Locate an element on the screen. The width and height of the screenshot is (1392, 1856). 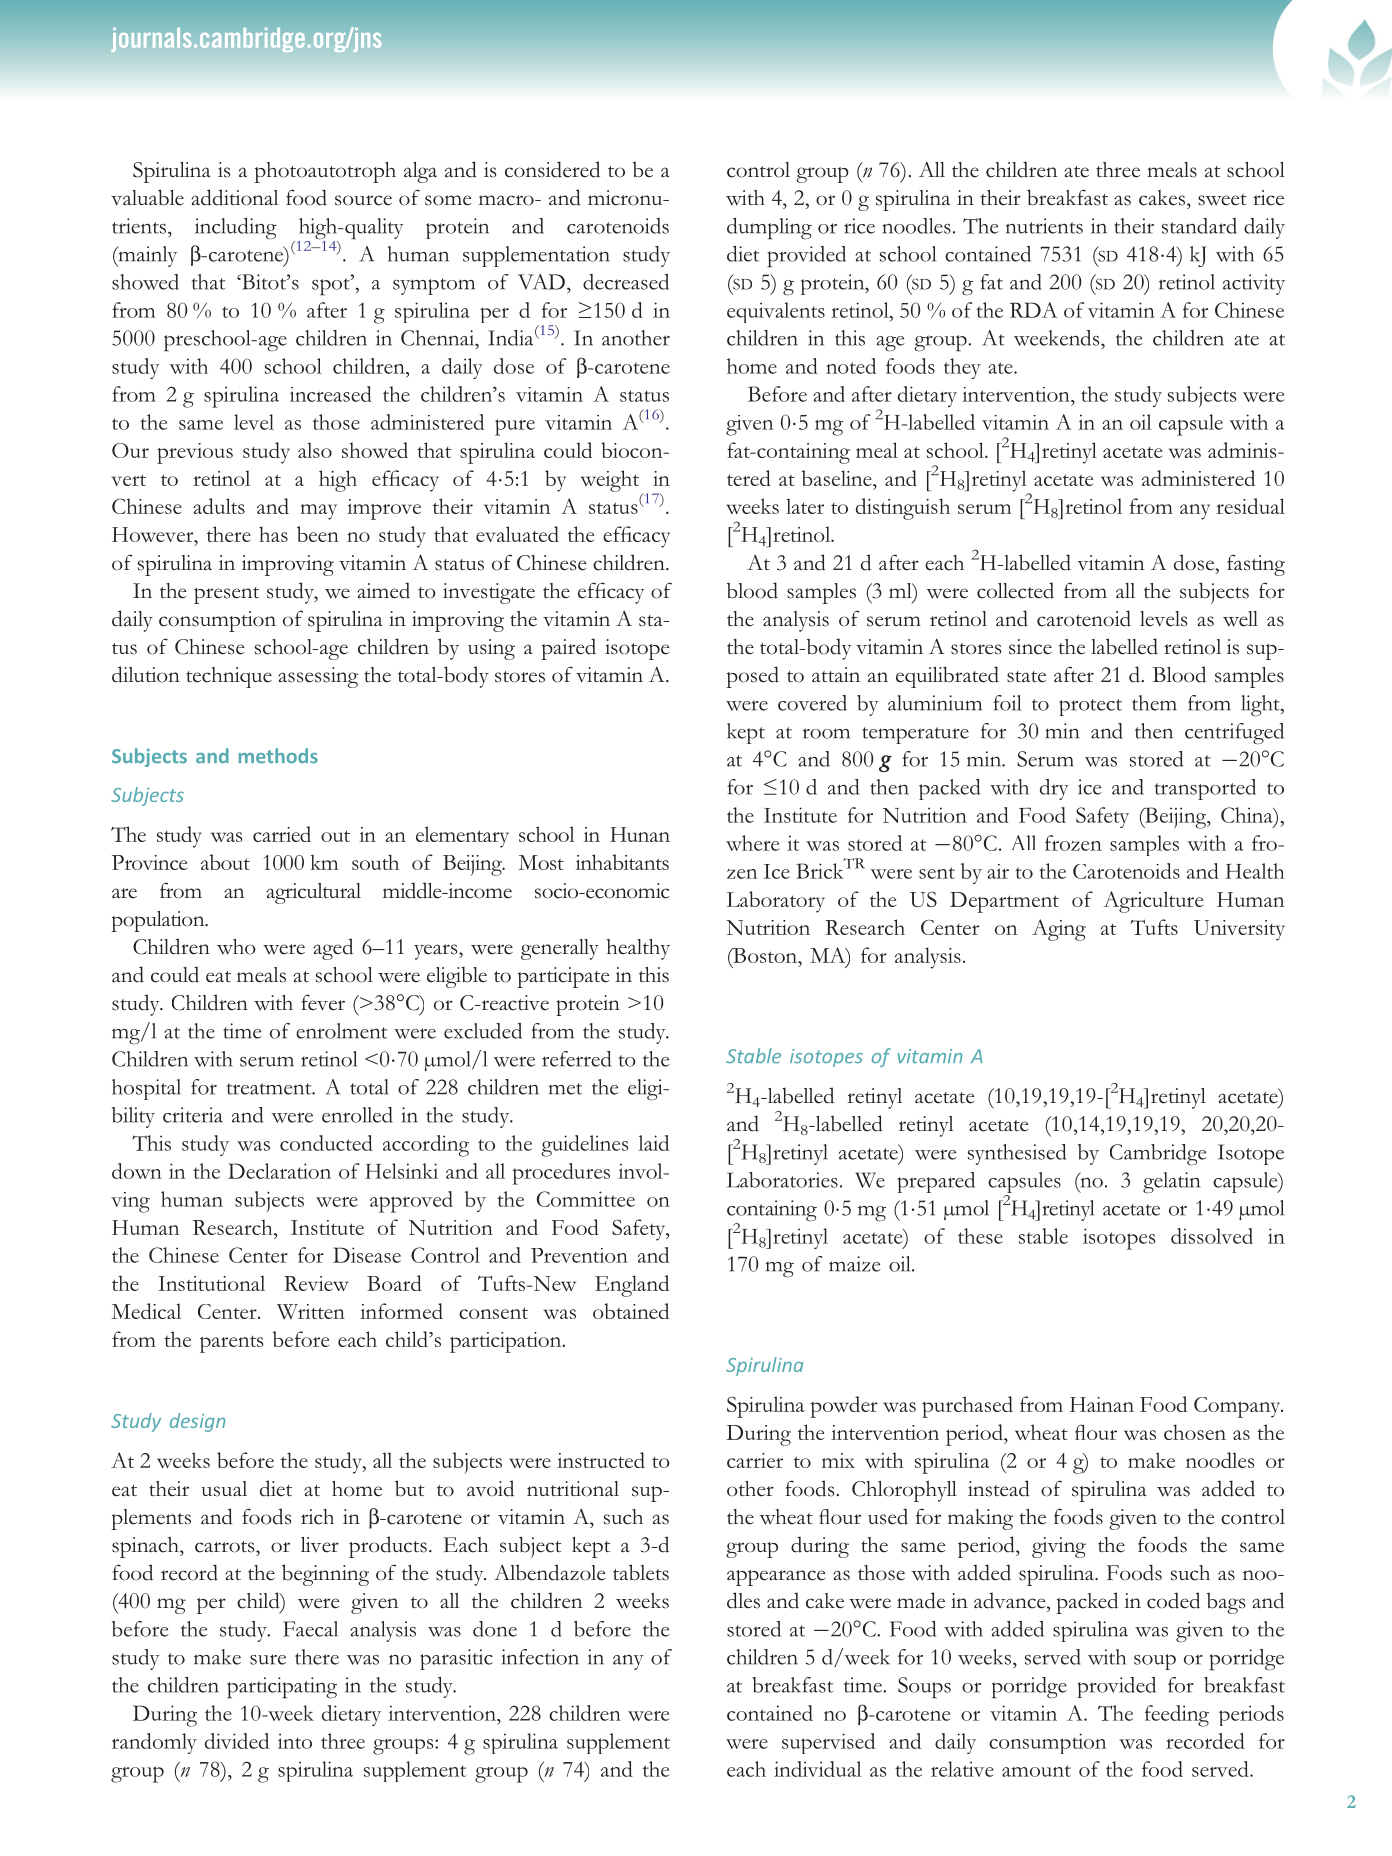
decreased is located at coordinates (626, 282).
